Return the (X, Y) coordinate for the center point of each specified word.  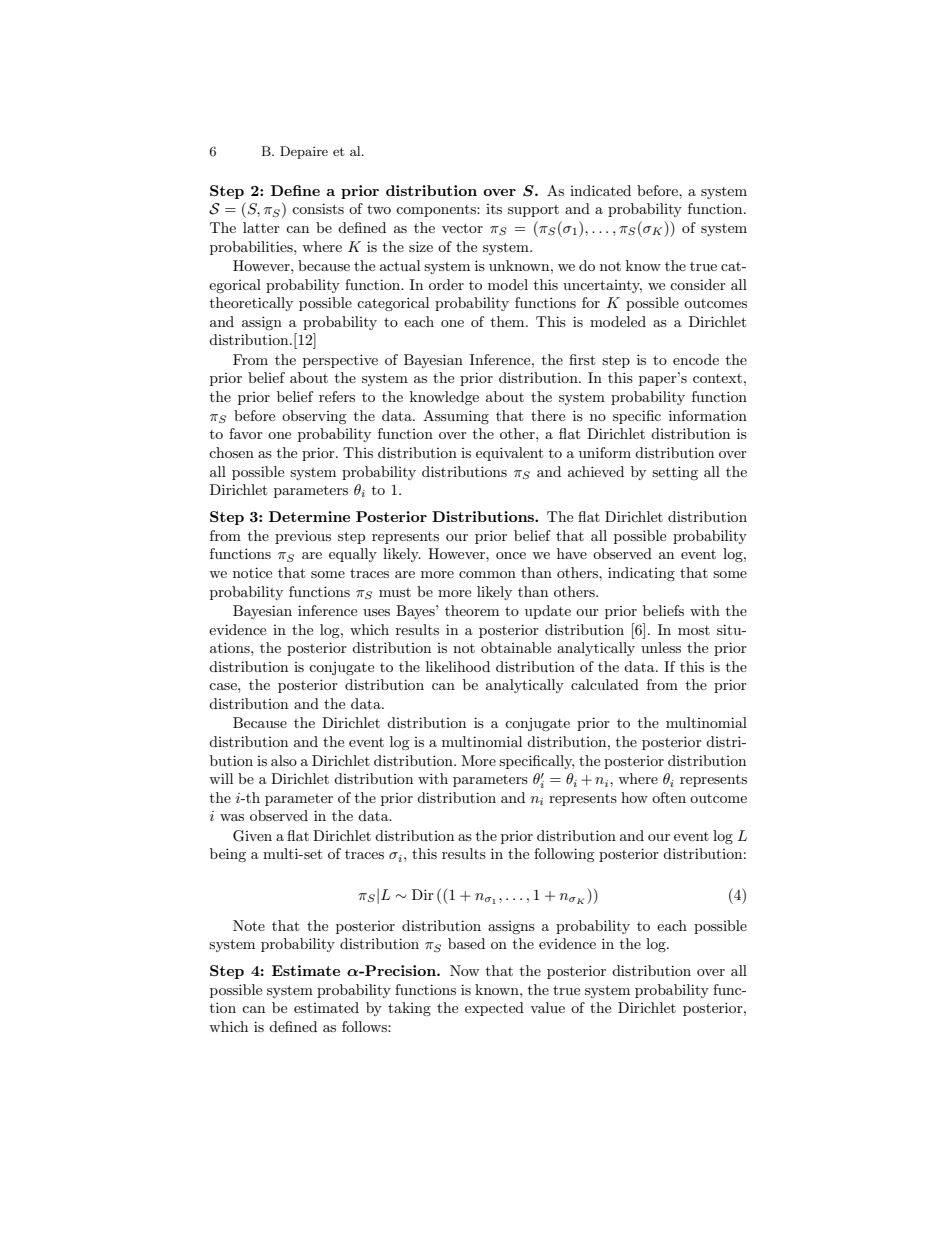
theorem (472, 610)
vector (462, 228)
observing (314, 417)
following (564, 855)
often (669, 797)
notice (252, 572)
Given (252, 836)
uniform (605, 452)
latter (261, 227)
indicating (641, 574)
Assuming (456, 417)
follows (365, 1026)
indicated (600, 190)
